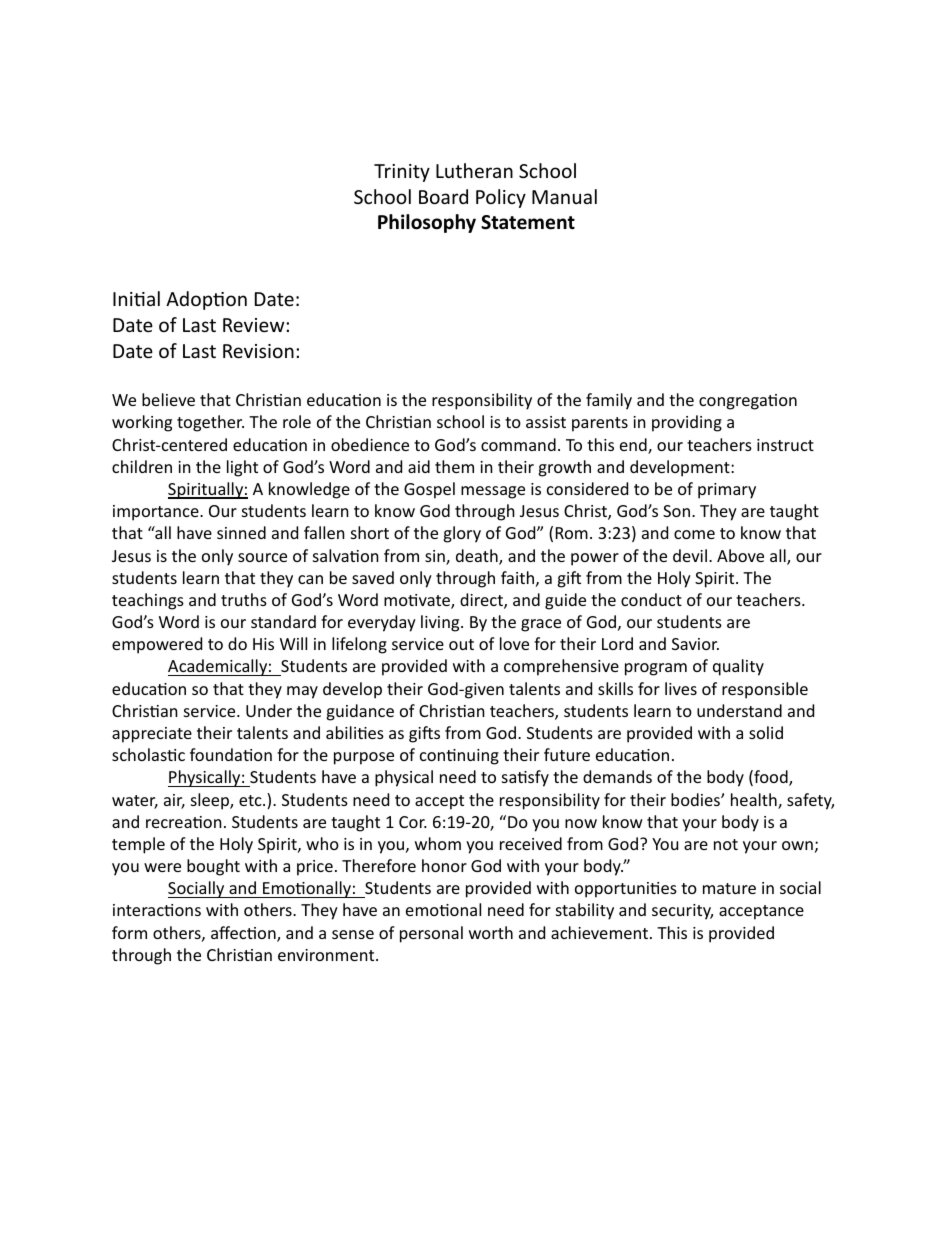  What do you see at coordinates (443, 196) in the screenshot?
I see `Board` at bounding box center [443, 196].
